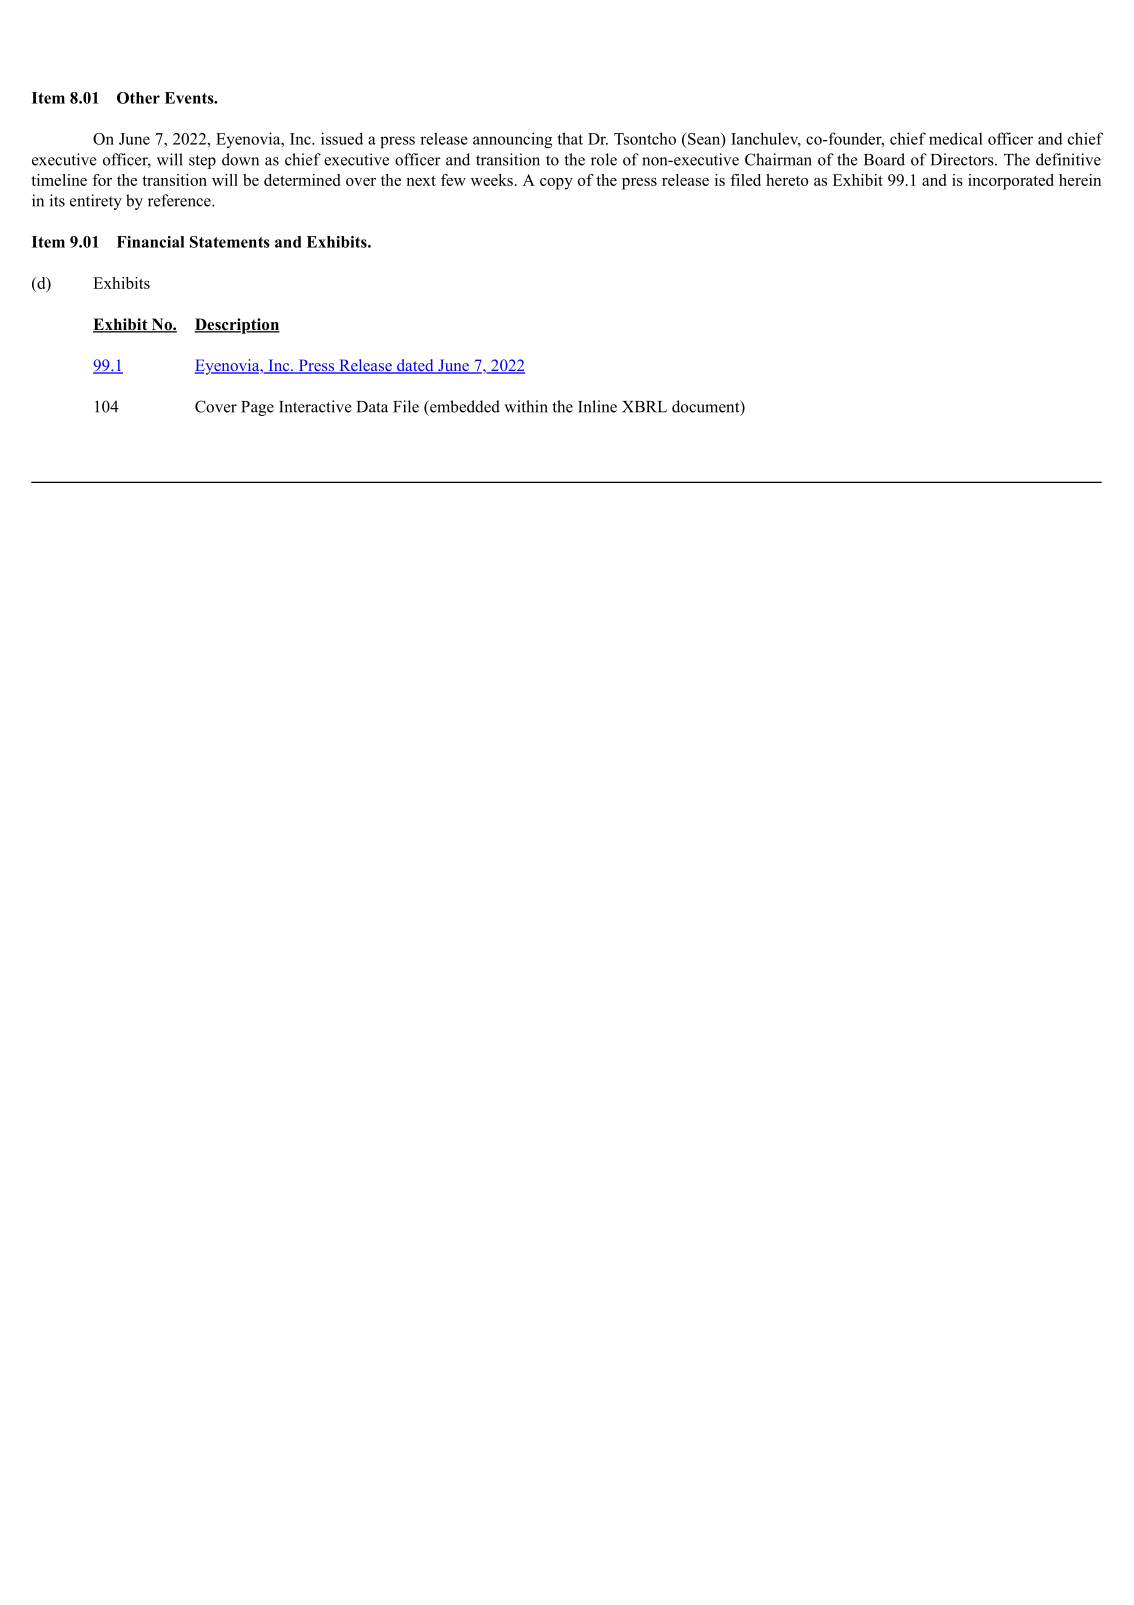  What do you see at coordinates (102, 180) in the screenshot?
I see `for` at bounding box center [102, 180].
